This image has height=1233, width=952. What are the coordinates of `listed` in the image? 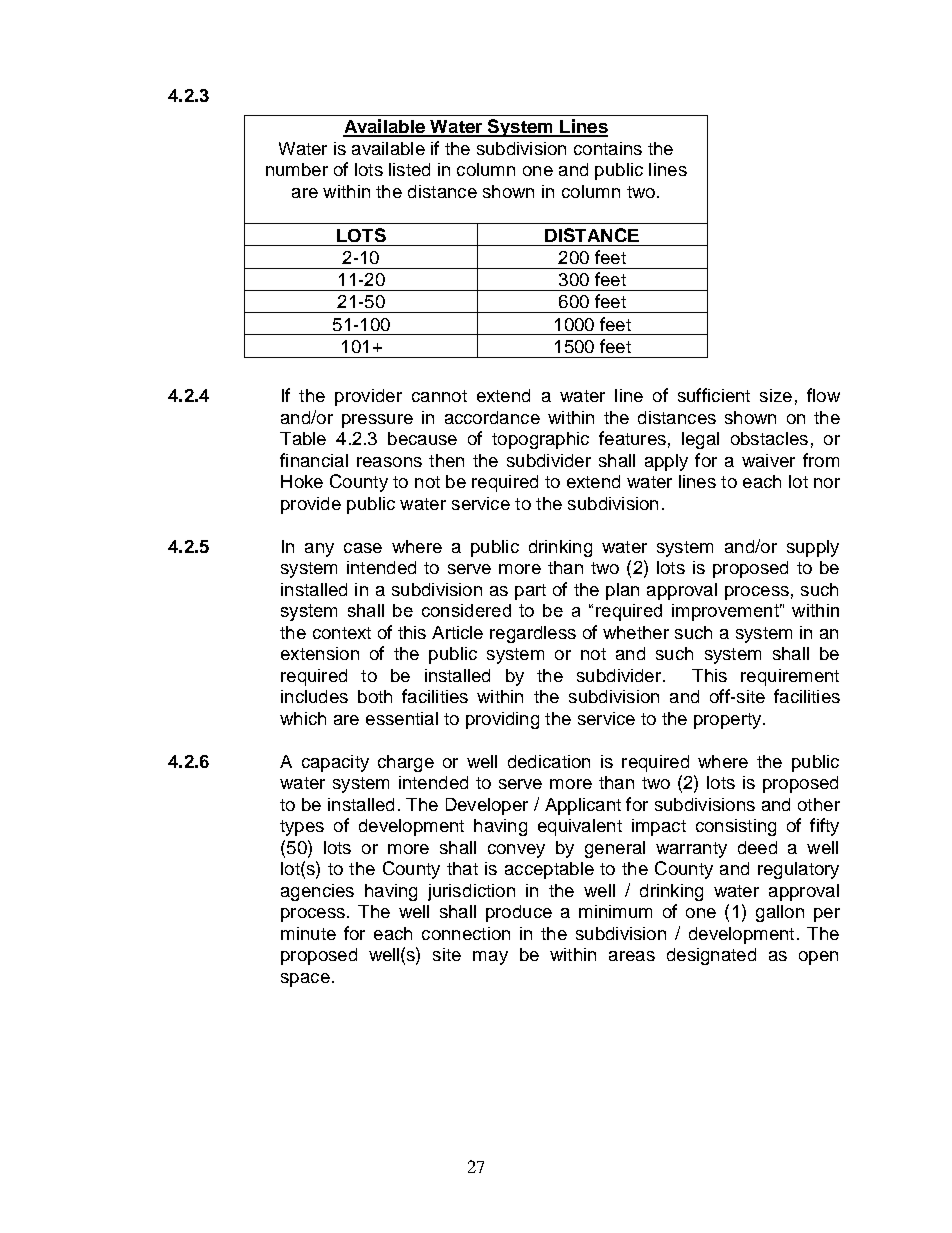 It's located at (409, 169).
